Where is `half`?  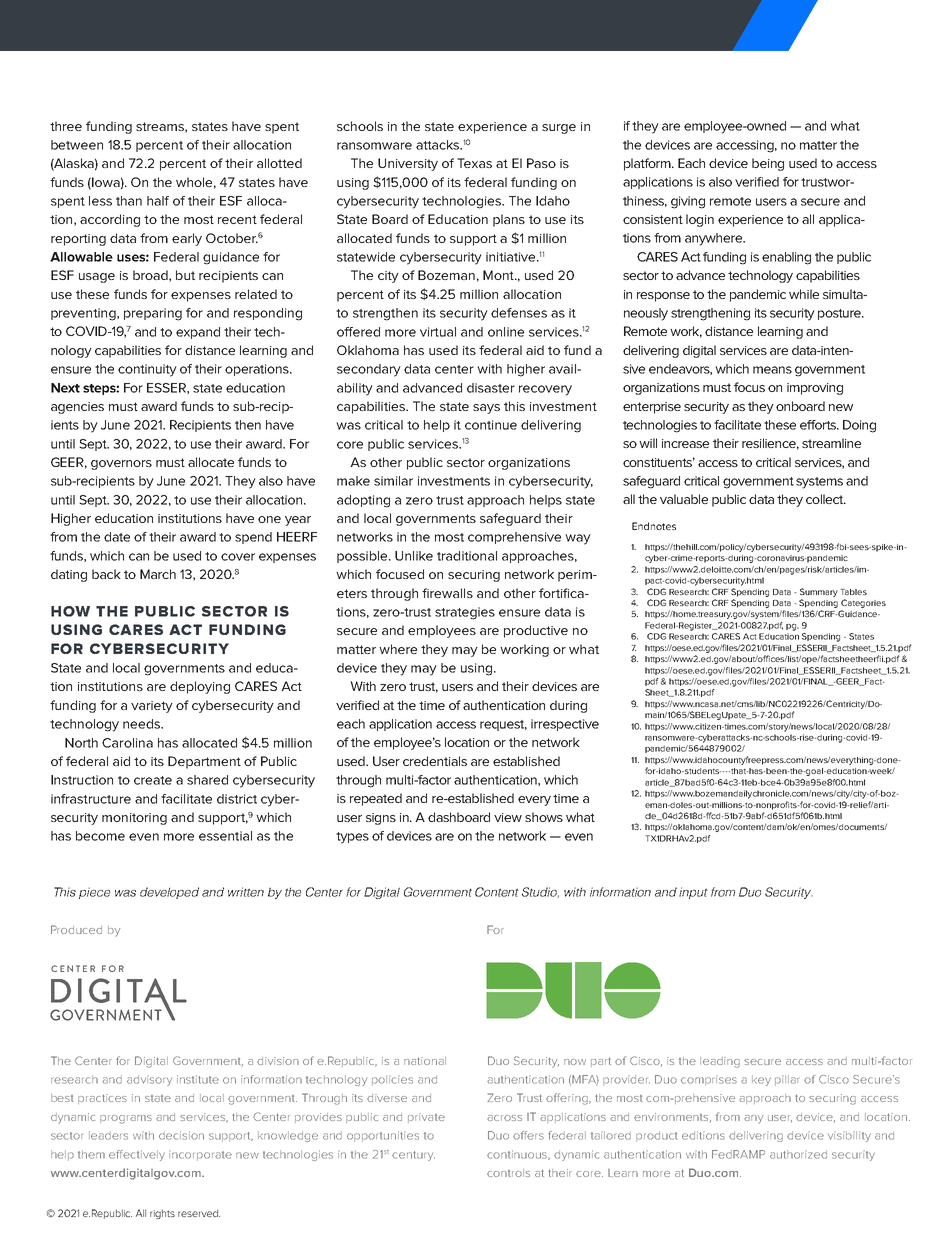 half is located at coordinates (158, 201).
